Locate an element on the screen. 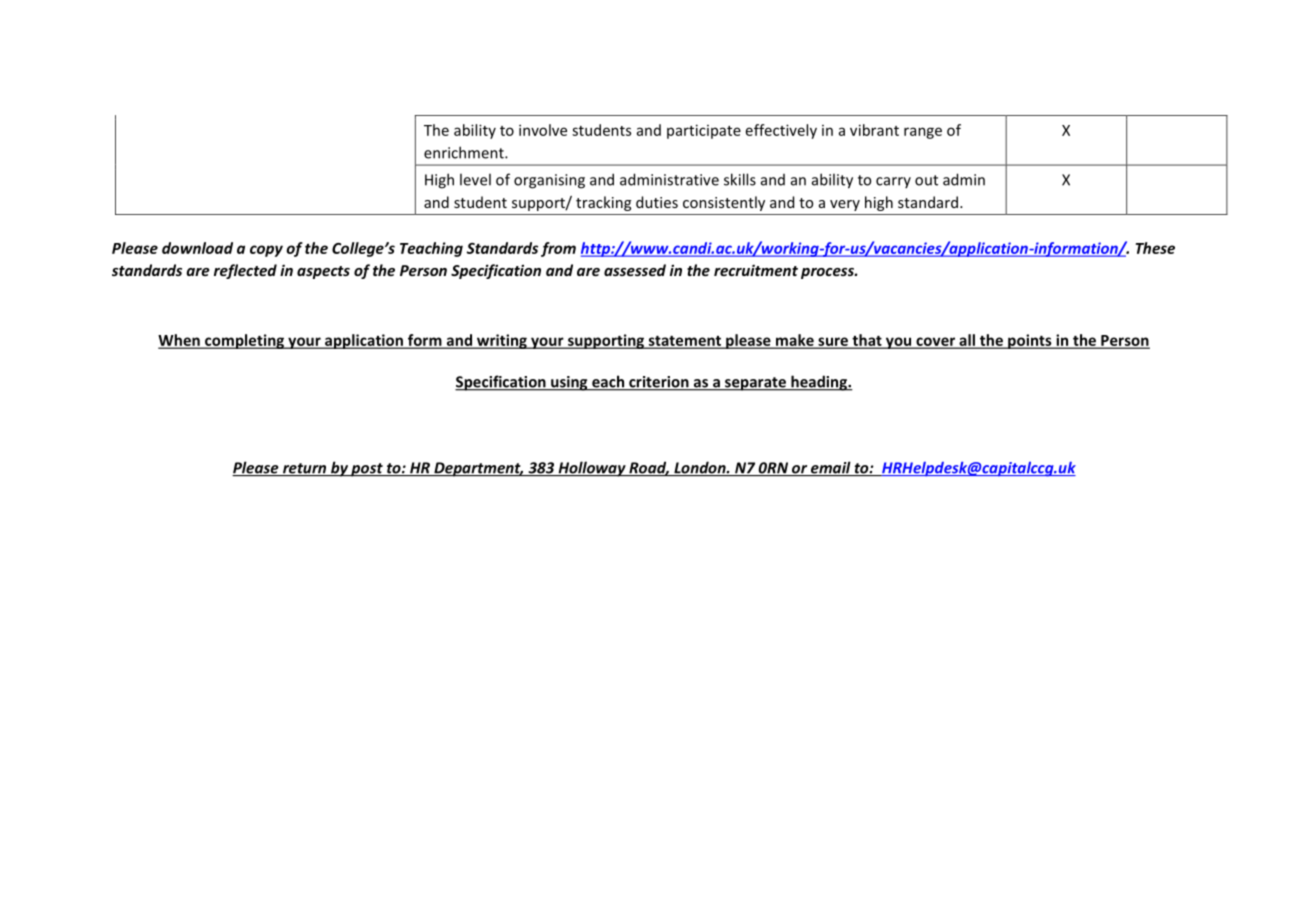 The height and width of the screenshot is (924, 1308). Holloway is located at coordinates (592, 469).
